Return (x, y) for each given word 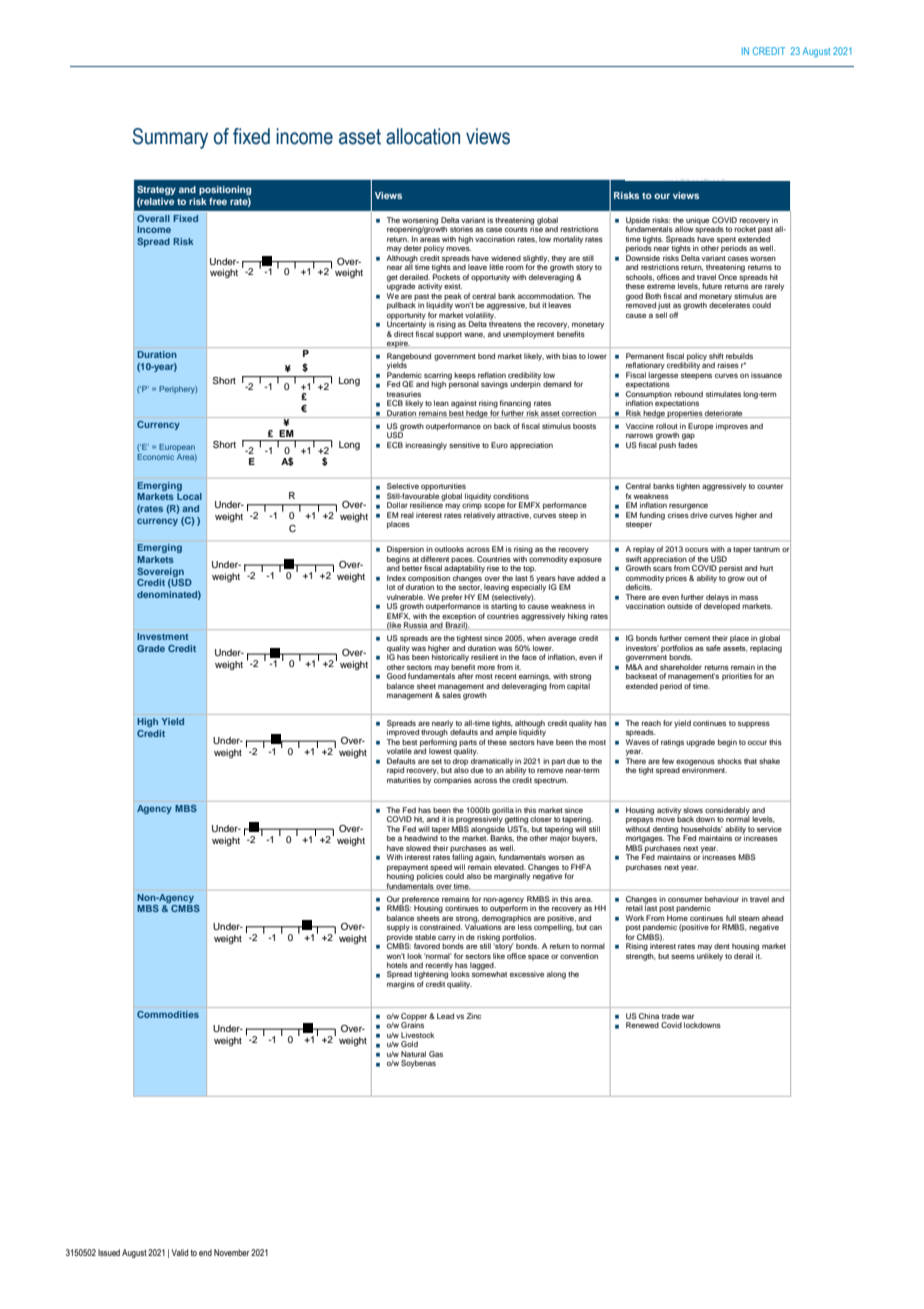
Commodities (168, 1014)
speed (441, 869)
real (407, 515)
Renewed (642, 1025)
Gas (436, 1054)
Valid (179, 1252)
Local (189, 496)
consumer (685, 899)
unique (697, 221)
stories (461, 229)
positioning (225, 190)
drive (699, 515)
